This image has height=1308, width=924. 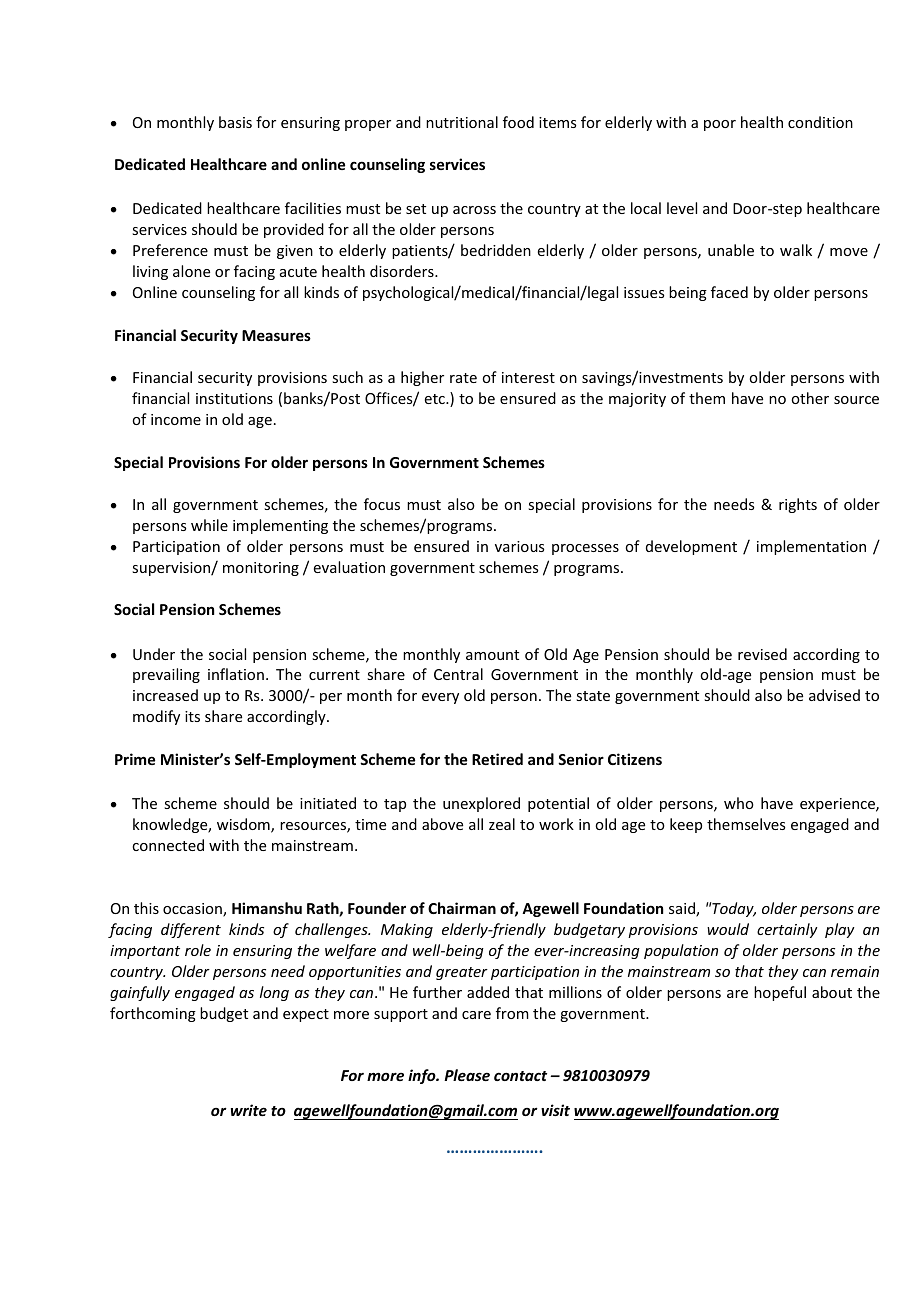 I want to click on hopeful, so click(x=780, y=993).
